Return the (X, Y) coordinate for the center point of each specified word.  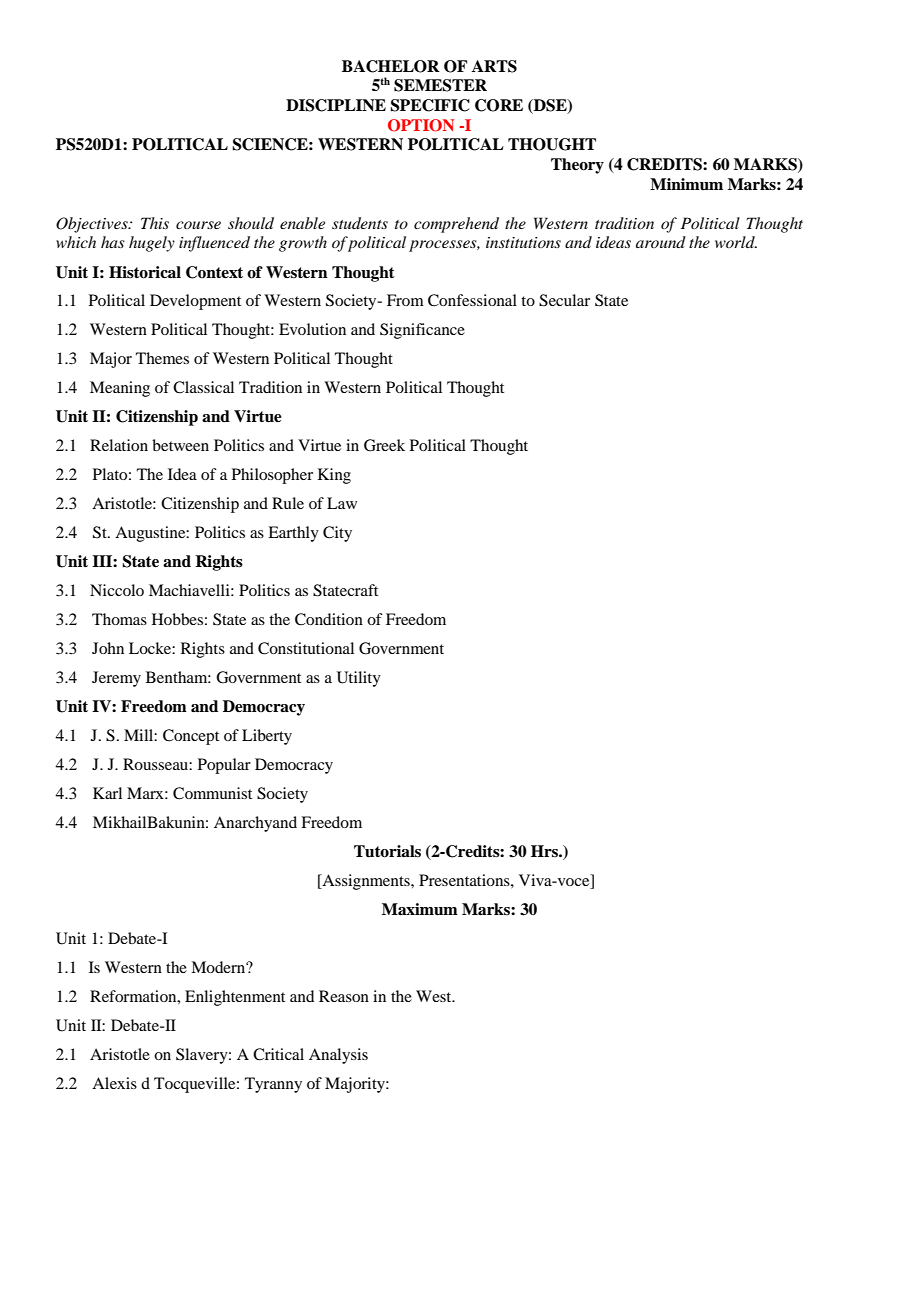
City (337, 534)
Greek (384, 445)
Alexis (114, 1083)
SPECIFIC (430, 105)
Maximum (420, 909)
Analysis (338, 1056)
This (155, 223)
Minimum (686, 184)
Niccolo (117, 590)
